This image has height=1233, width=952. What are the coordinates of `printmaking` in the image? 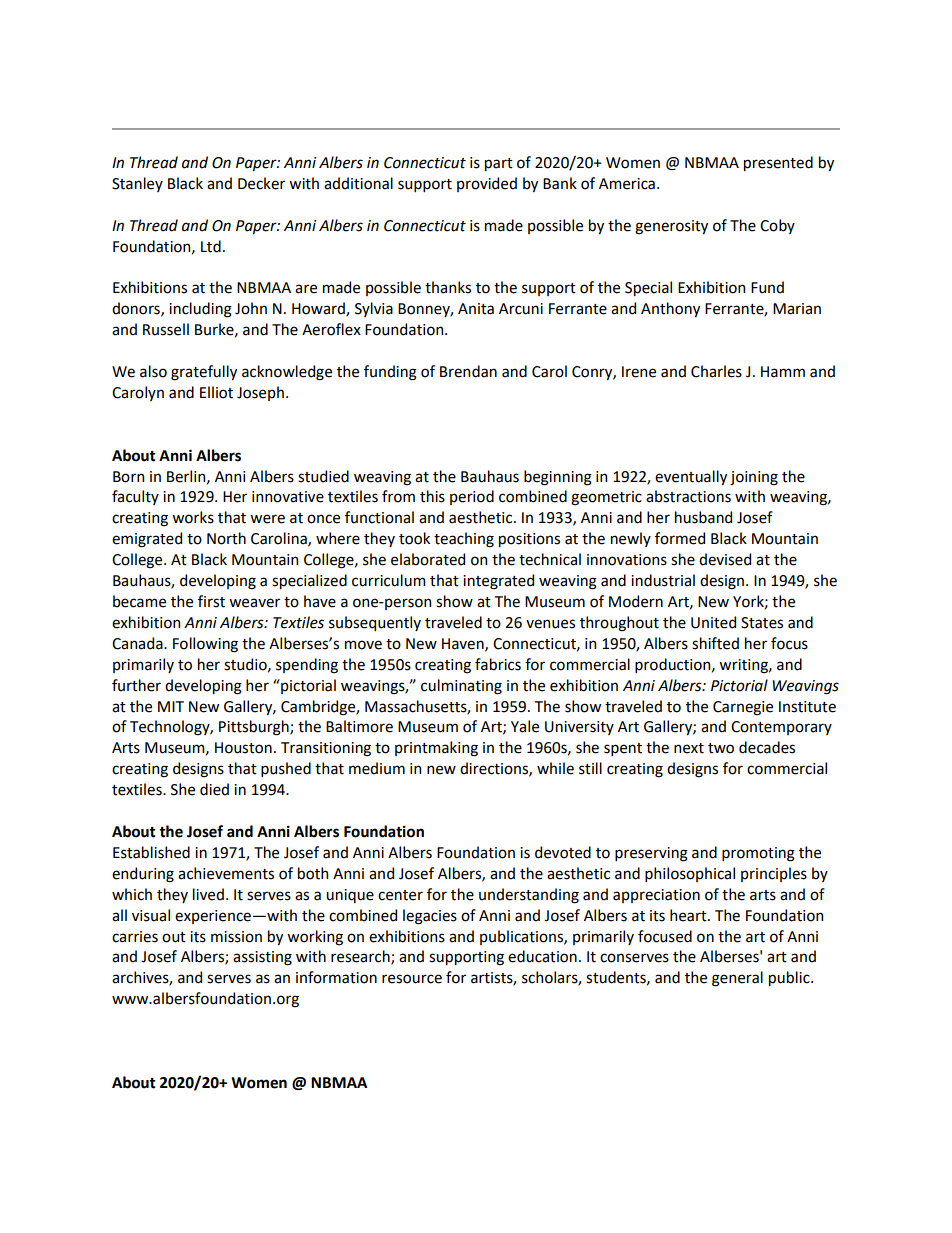 It's located at (436, 749).
